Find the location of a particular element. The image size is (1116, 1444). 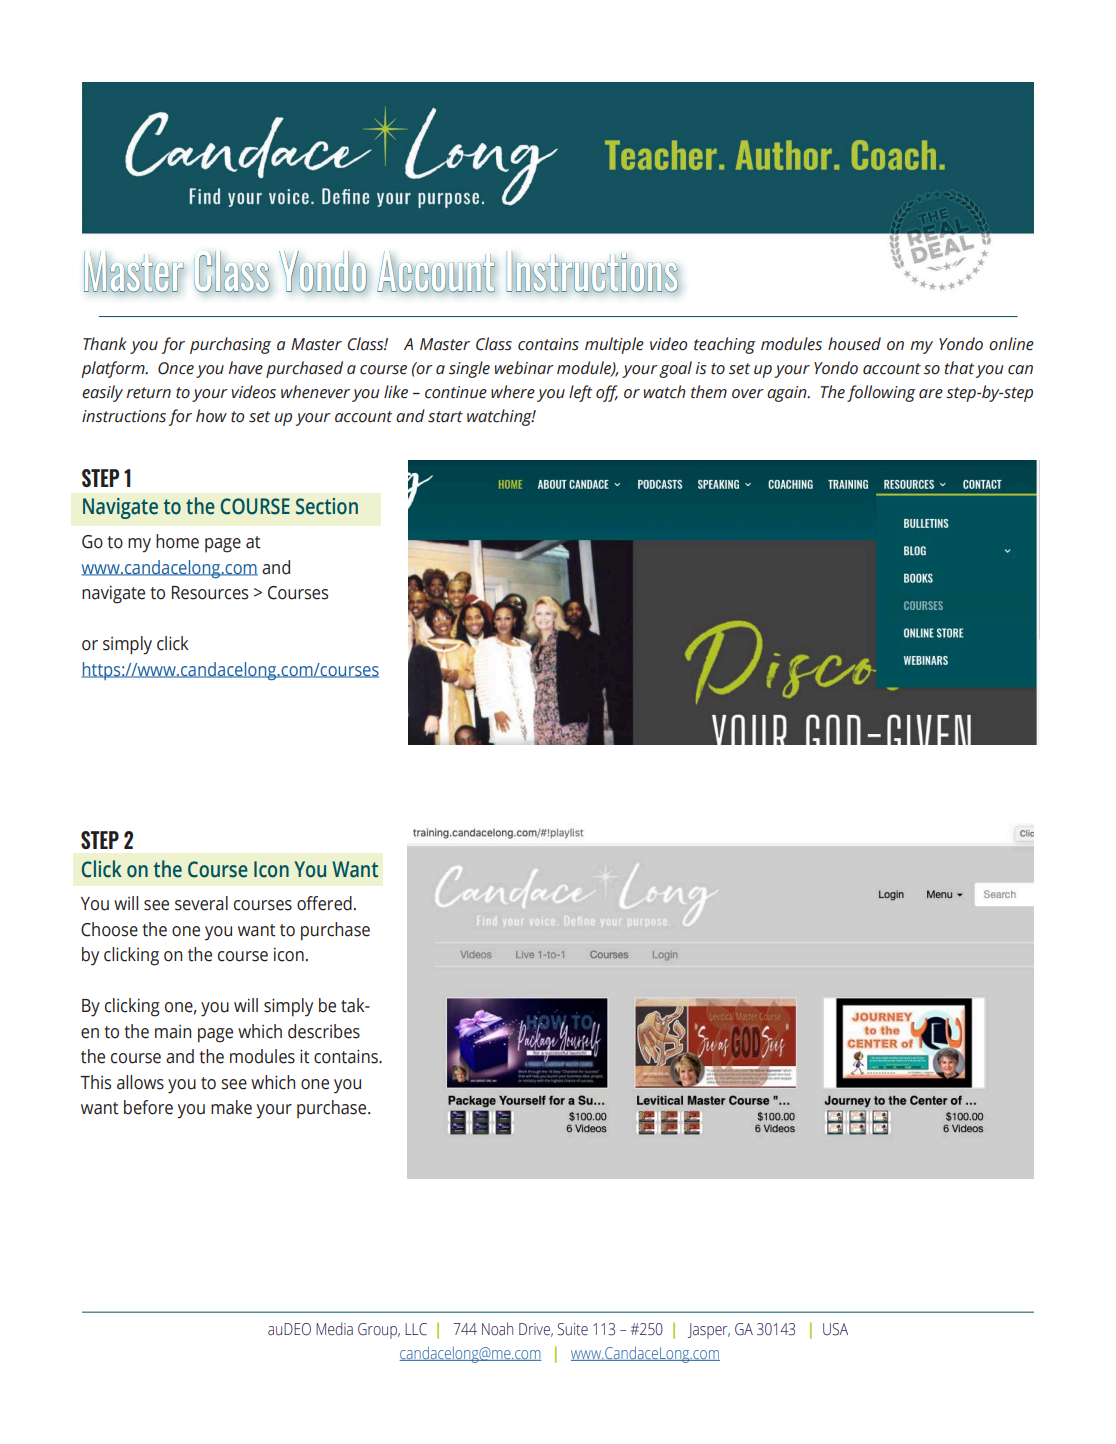

Once is located at coordinates (176, 368).
